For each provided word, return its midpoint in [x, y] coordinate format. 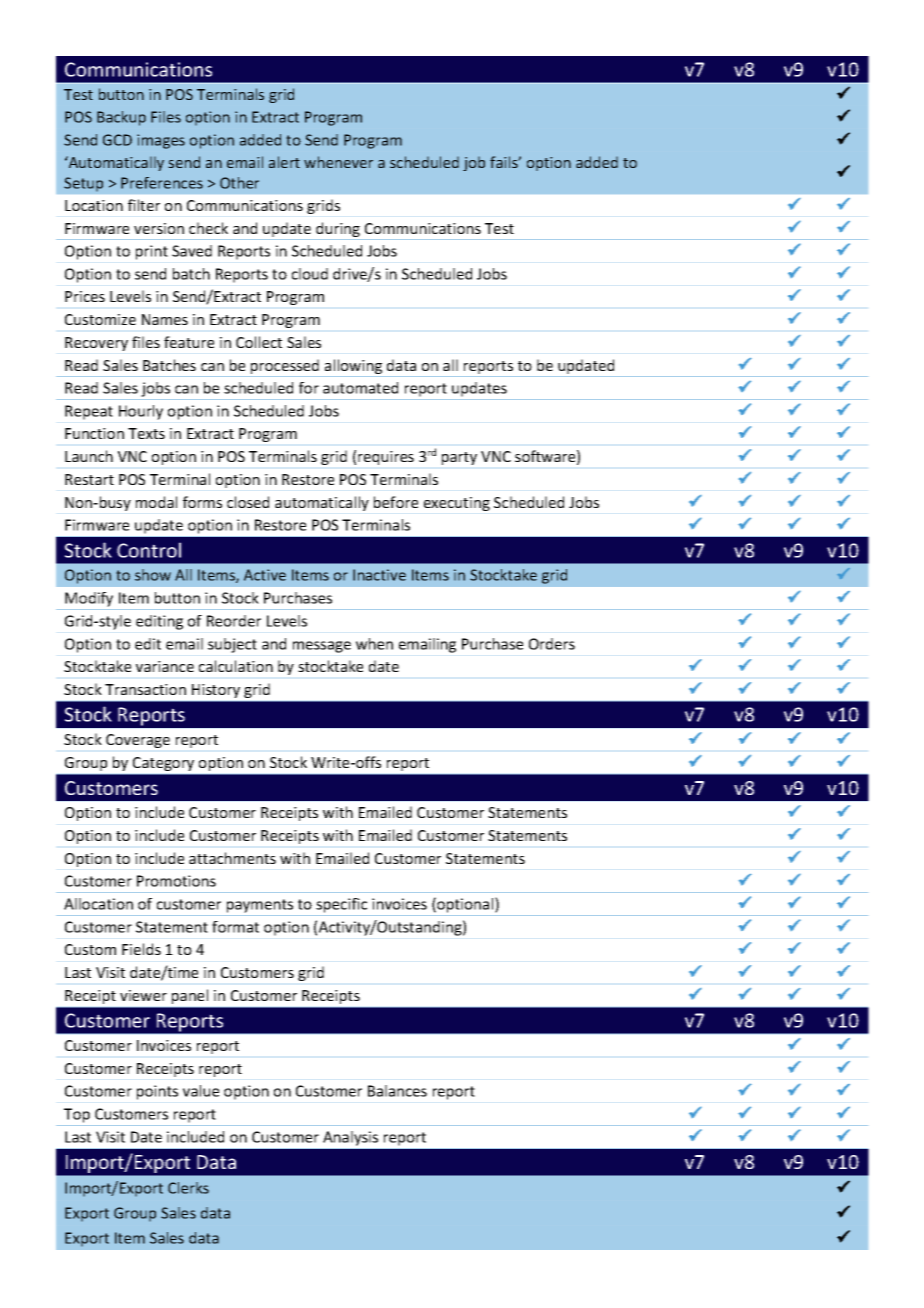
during [338, 231]
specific [341, 905]
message [322, 647]
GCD [117, 140]
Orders [552, 644]
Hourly [141, 412]
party [459, 458]
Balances [397, 1091]
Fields [141, 949]
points [157, 1092]
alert [284, 162]
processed [285, 368]
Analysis [350, 1138]
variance [165, 666]
